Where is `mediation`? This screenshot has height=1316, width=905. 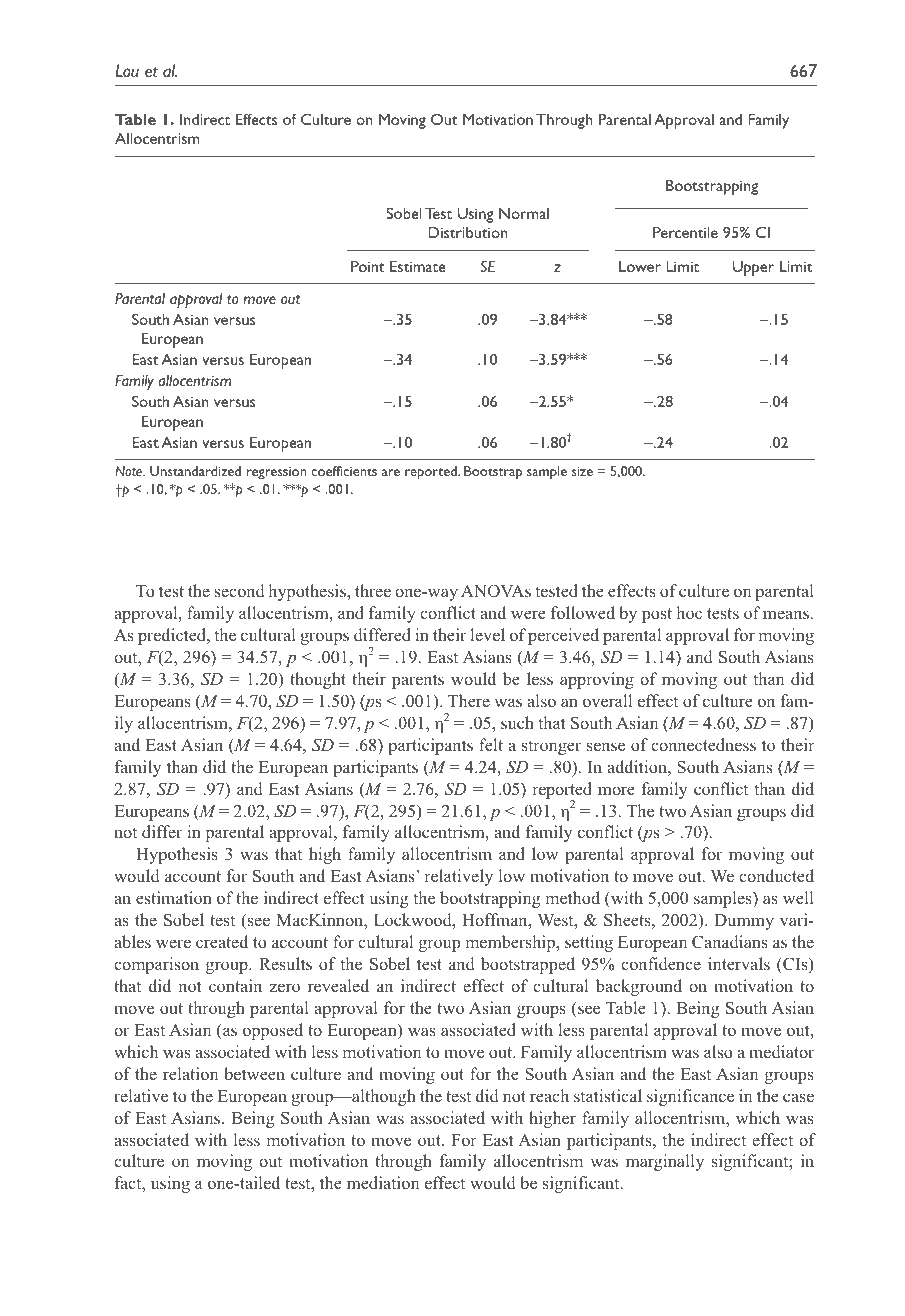
mediation is located at coordinates (383, 1182).
